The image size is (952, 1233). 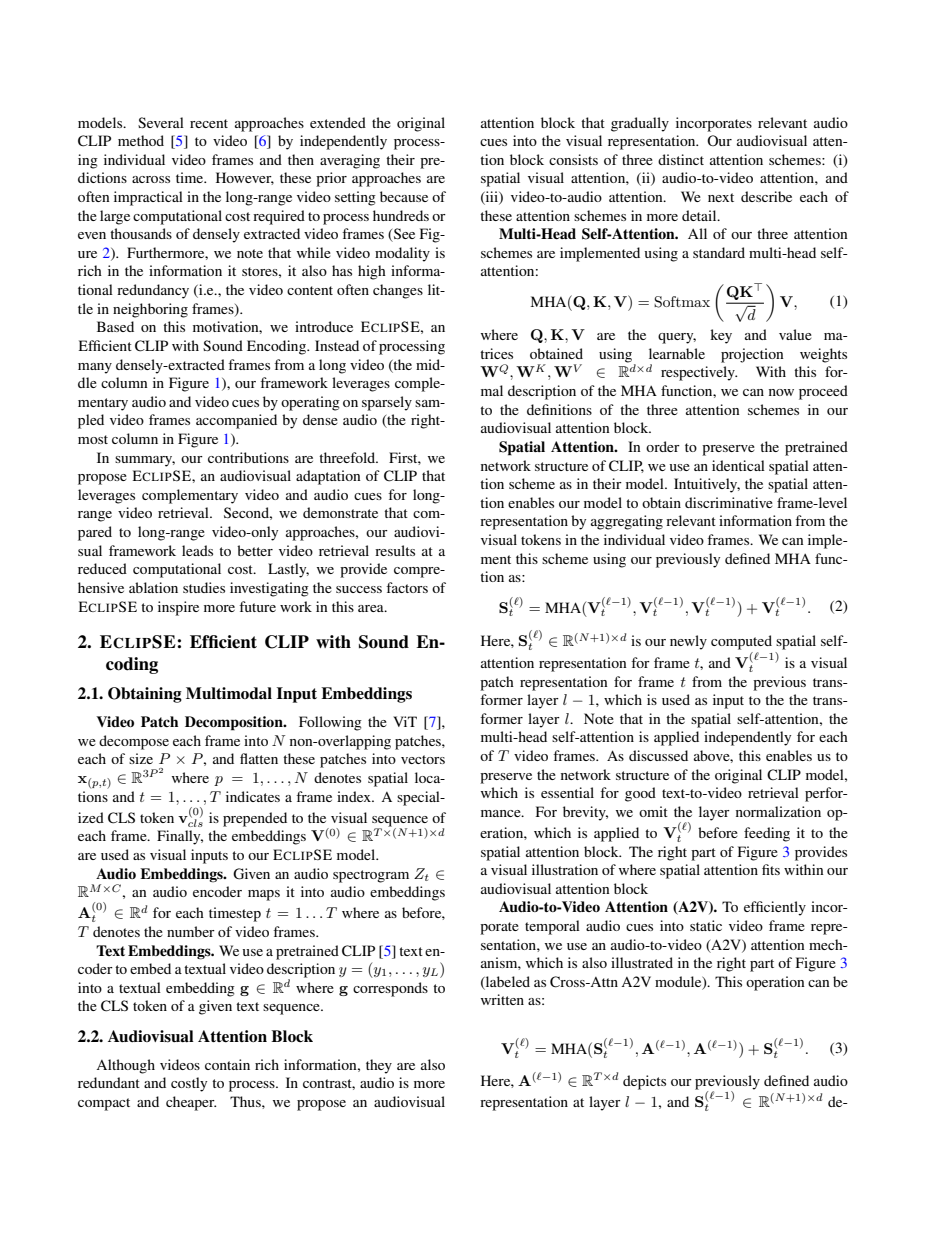 I want to click on because, so click(x=404, y=196).
